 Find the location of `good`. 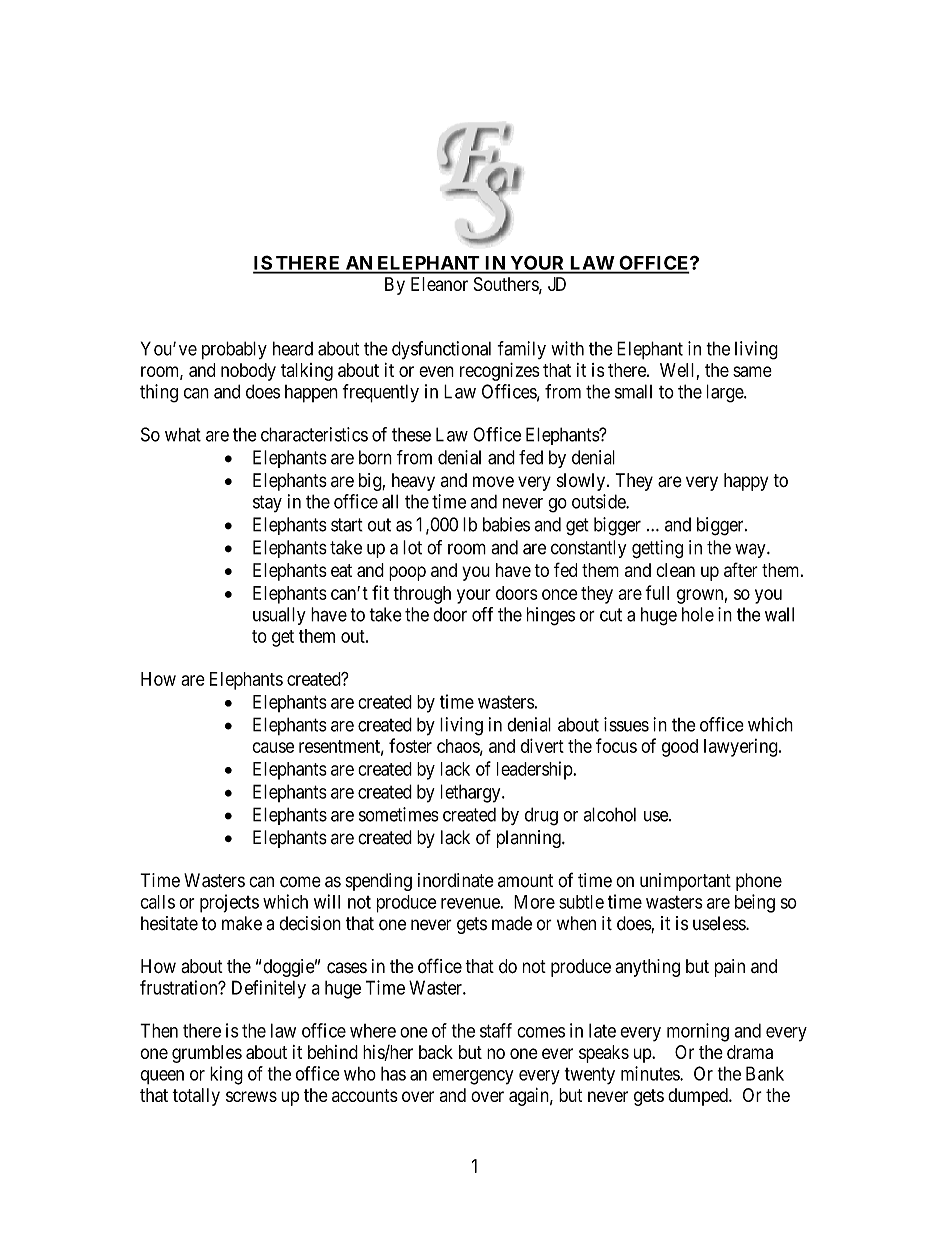

good is located at coordinates (680, 748).
